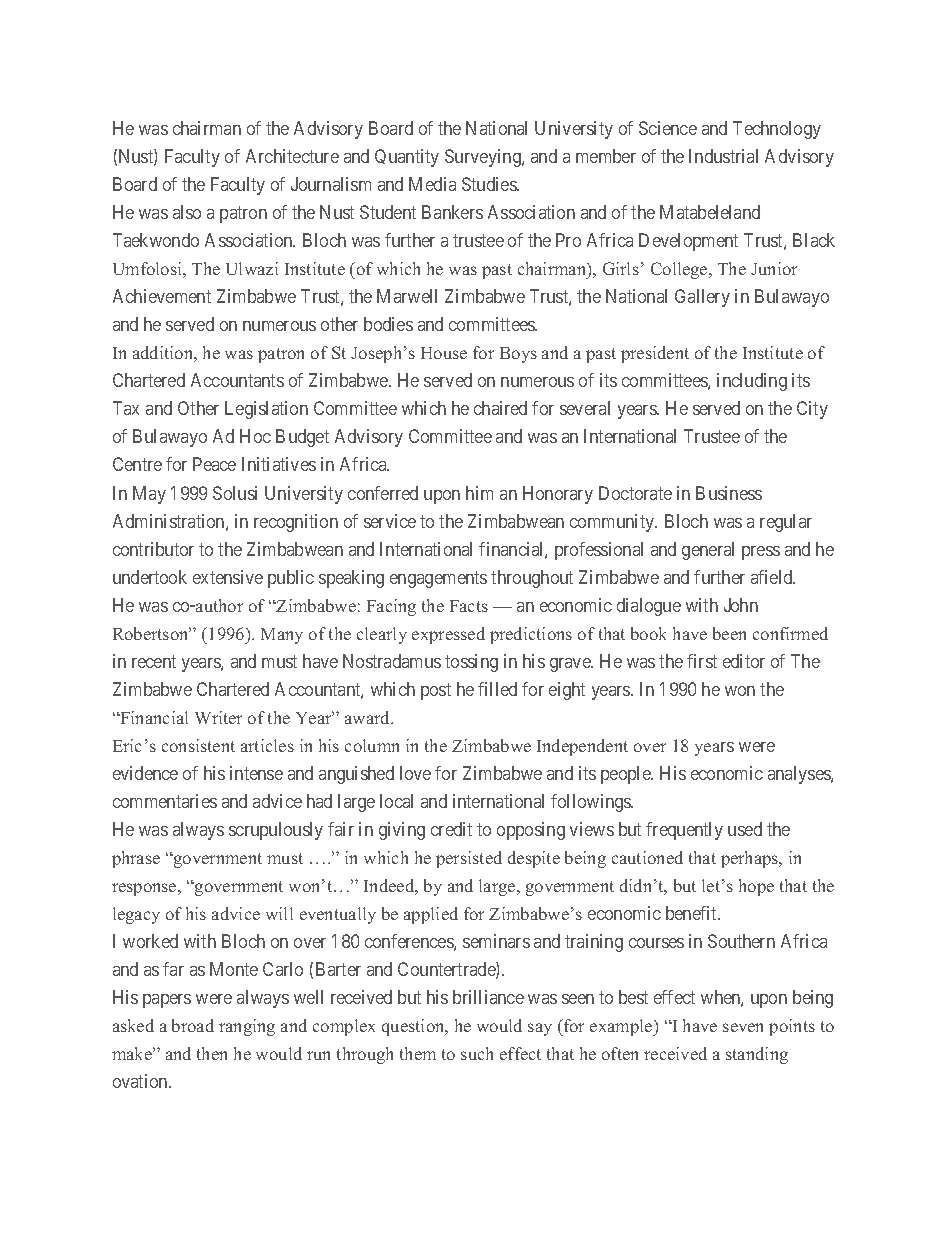  What do you see at coordinates (444, 353) in the screenshot?
I see `House` at bounding box center [444, 353].
